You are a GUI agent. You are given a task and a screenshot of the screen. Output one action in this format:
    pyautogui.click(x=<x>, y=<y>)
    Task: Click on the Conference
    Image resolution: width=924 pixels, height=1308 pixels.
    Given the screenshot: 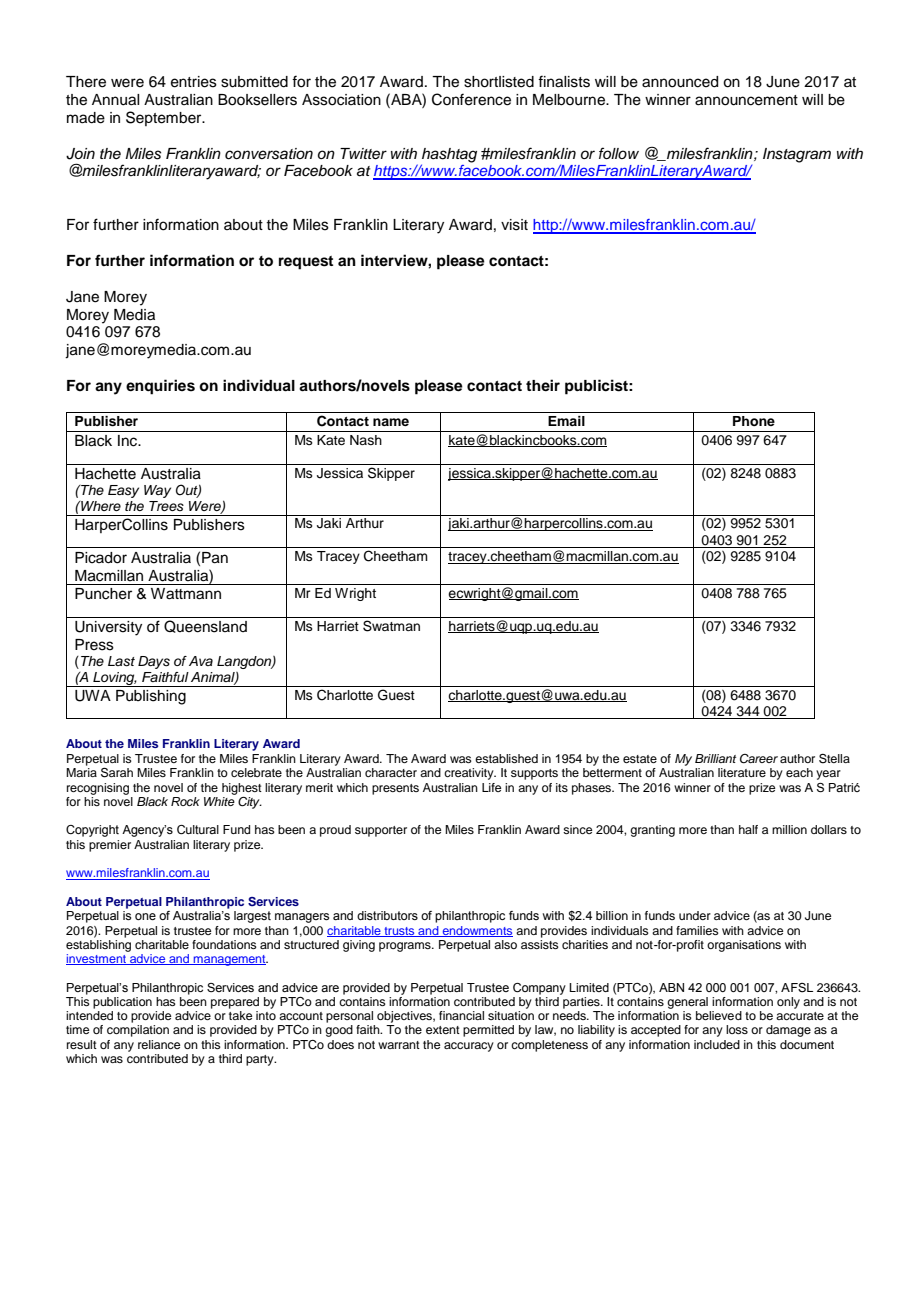 What is the action you would take?
    pyautogui.click(x=471, y=99)
